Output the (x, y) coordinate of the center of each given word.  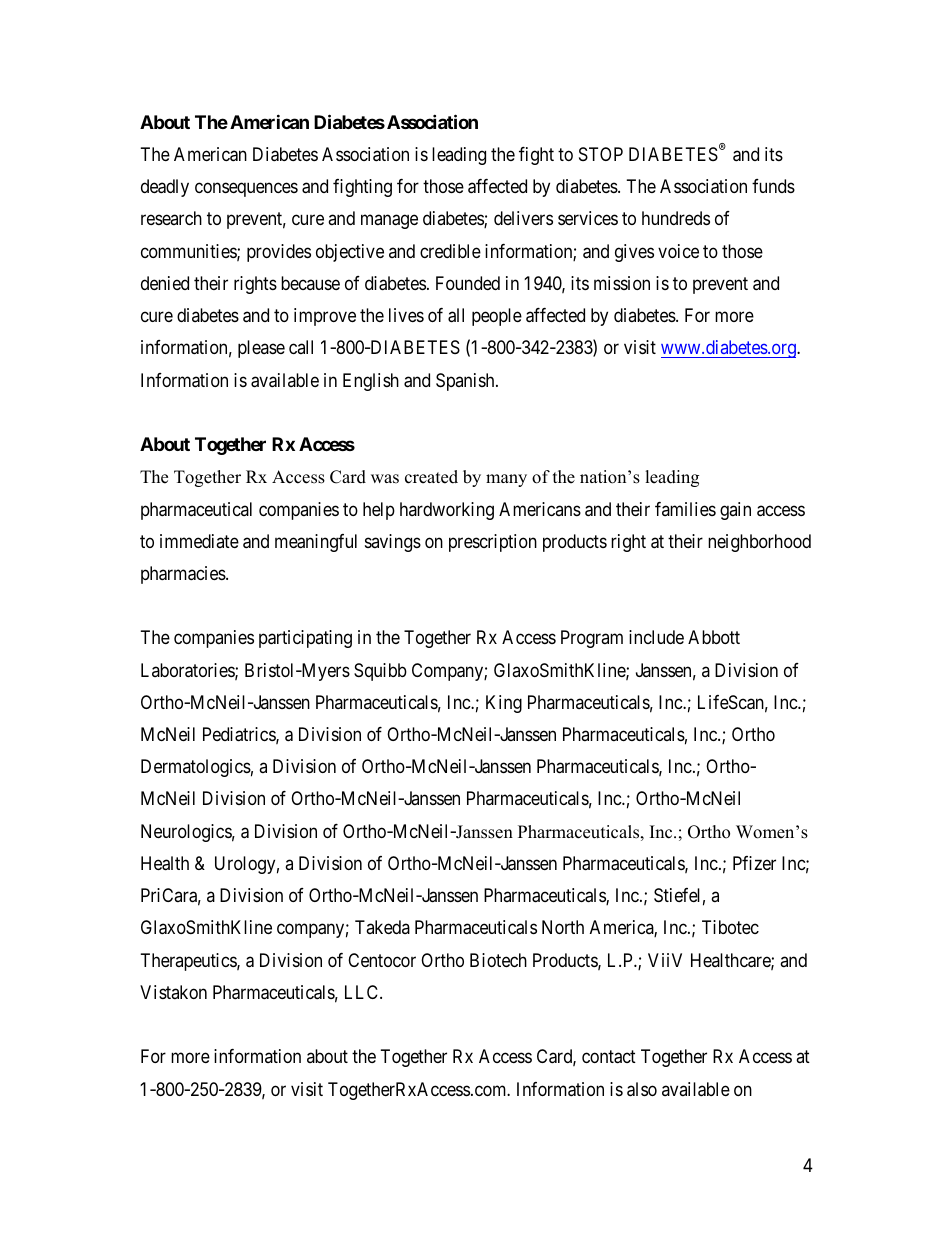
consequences (246, 190)
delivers (523, 218)
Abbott (714, 637)
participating (305, 639)
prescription (493, 543)
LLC (363, 992)
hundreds (676, 218)
